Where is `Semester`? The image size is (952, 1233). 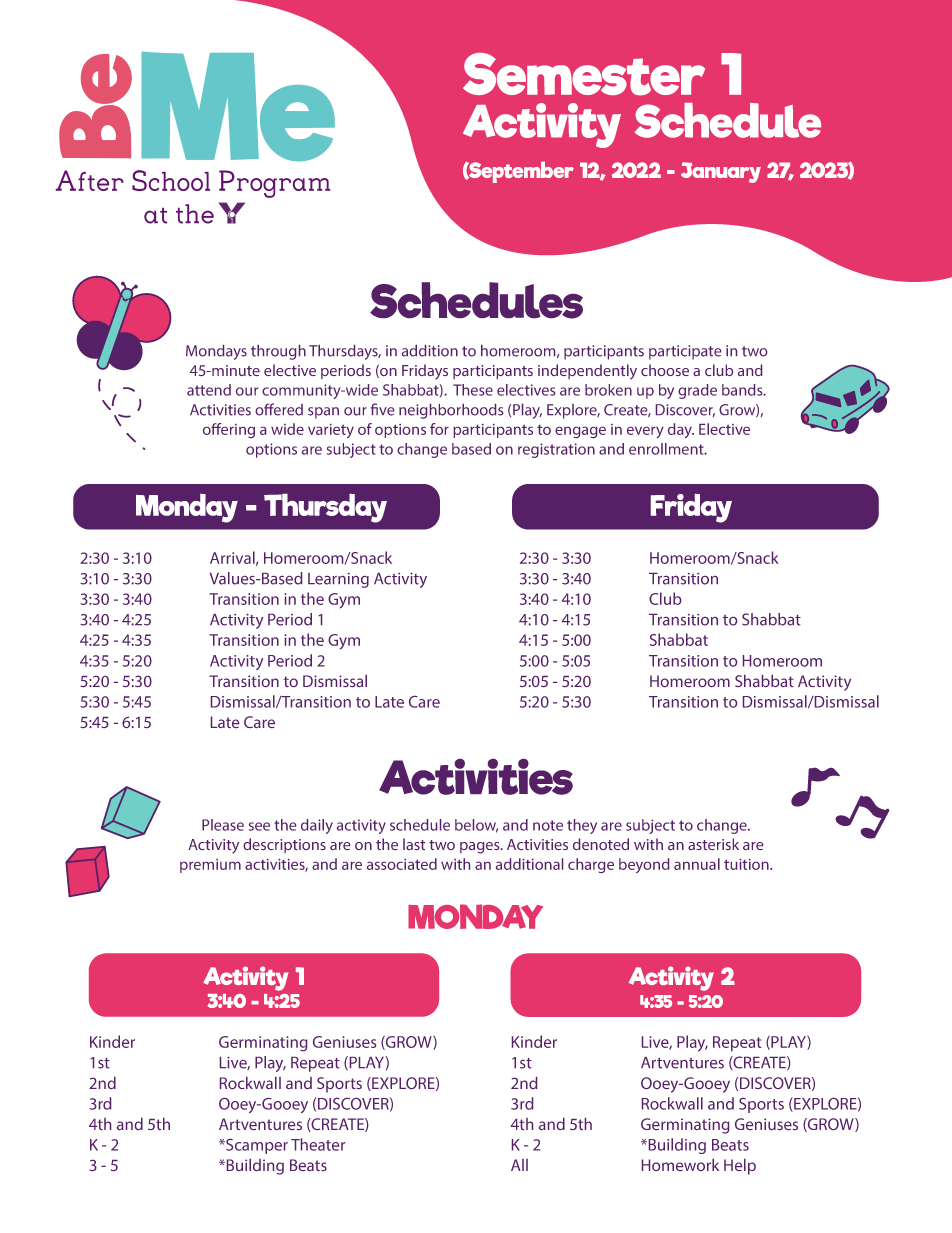
Semester is located at coordinates (584, 74).
